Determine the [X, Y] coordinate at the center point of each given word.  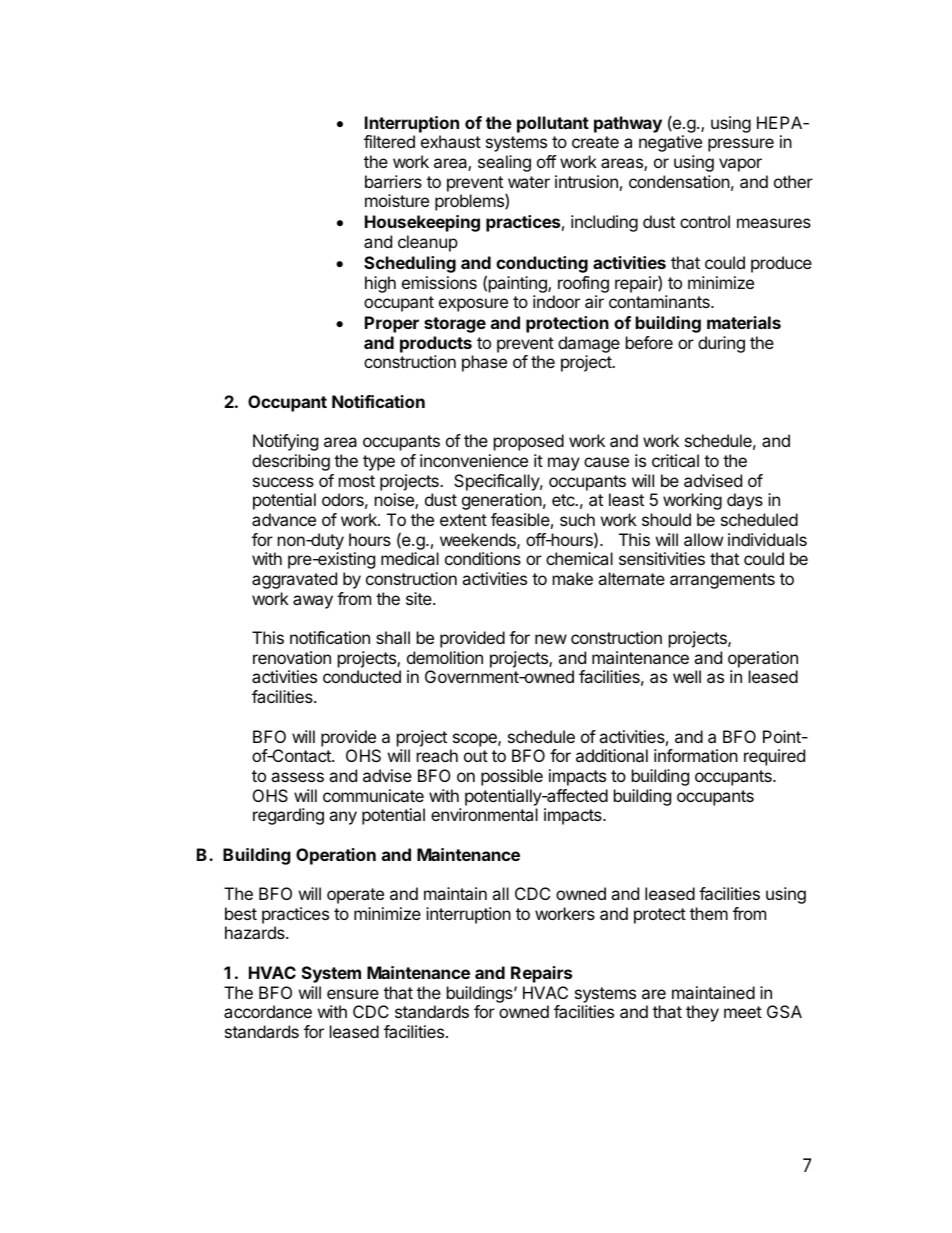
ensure [353, 994]
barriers [393, 181]
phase [484, 363]
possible [512, 777]
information [696, 755]
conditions [483, 558]
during [721, 344]
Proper [392, 324]
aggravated [294, 580]
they [702, 1013]
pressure [741, 145]
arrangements [722, 581]
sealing [504, 163]
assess [297, 777]
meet [743, 1012]
